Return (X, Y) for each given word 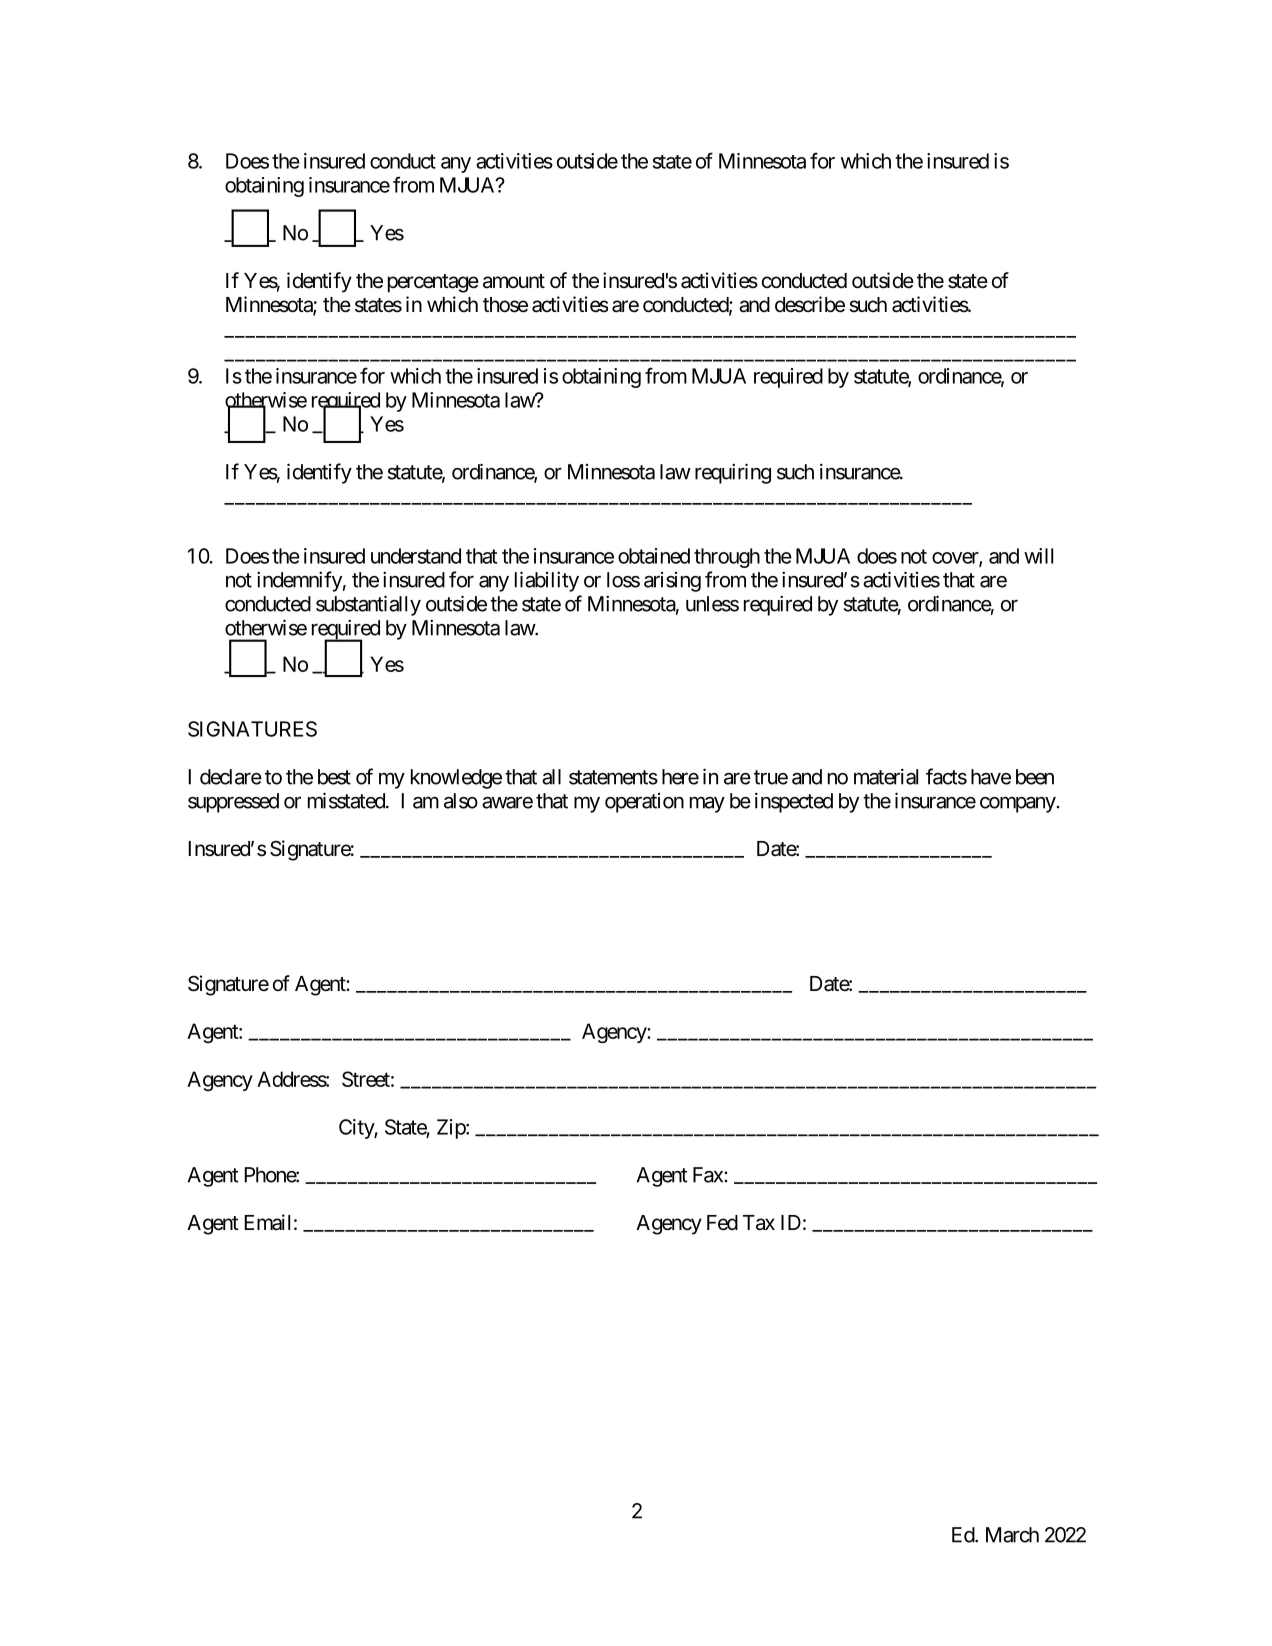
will (1038, 556)
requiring (733, 473)
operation (644, 803)
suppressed (233, 803)
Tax (759, 1223)
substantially (368, 605)
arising (672, 582)
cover (956, 559)
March (1012, 1535)
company (1018, 804)
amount (514, 281)
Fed (722, 1223)
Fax (709, 1175)
